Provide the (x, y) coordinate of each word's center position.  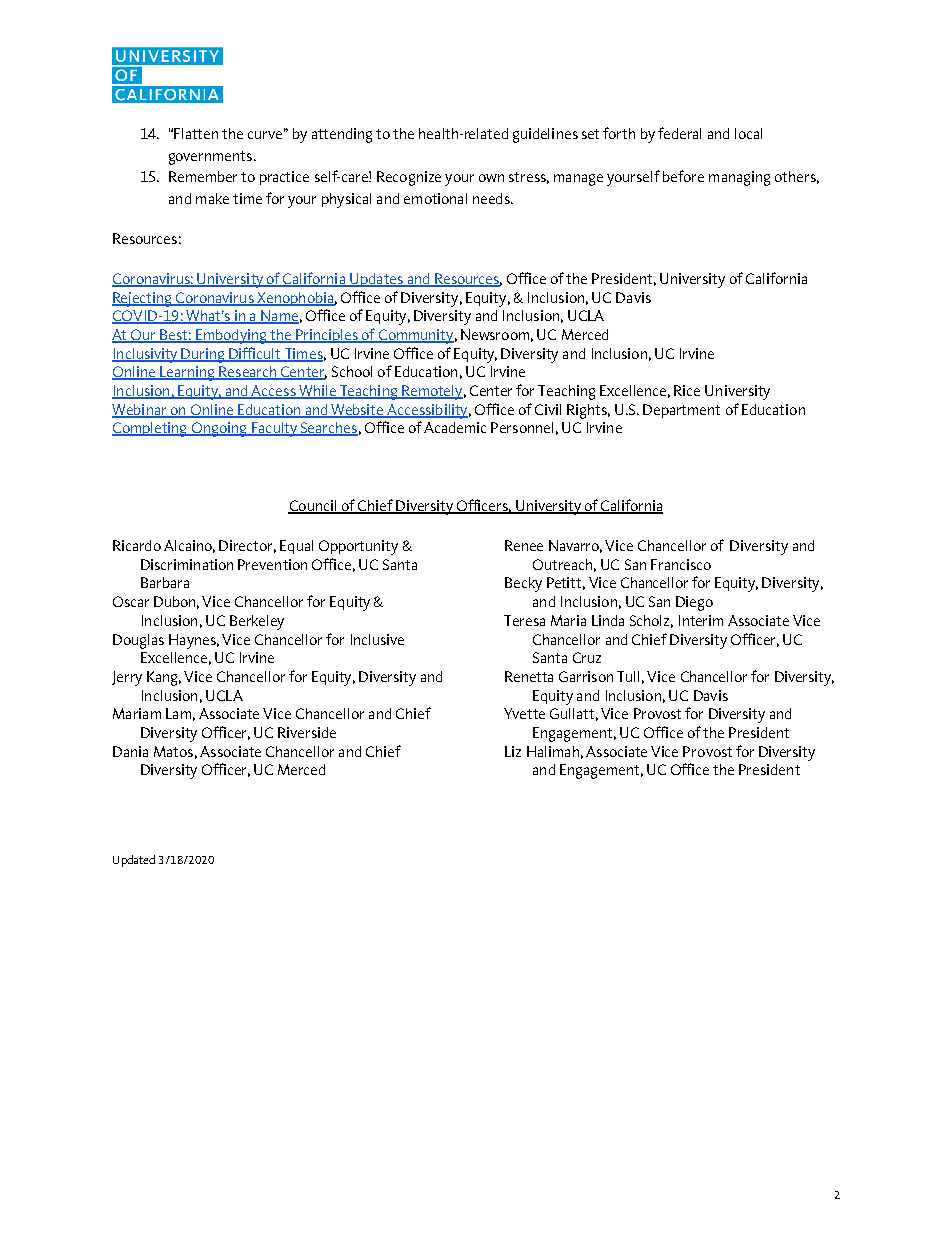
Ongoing (219, 429)
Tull (628, 676)
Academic (455, 427)
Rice (687, 390)
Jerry (127, 678)
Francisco (681, 564)
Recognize (409, 178)
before (683, 176)
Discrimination (187, 564)
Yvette (524, 713)
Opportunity (358, 547)
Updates (376, 280)
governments (212, 158)
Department (681, 411)
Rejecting (143, 299)
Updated (134, 861)
